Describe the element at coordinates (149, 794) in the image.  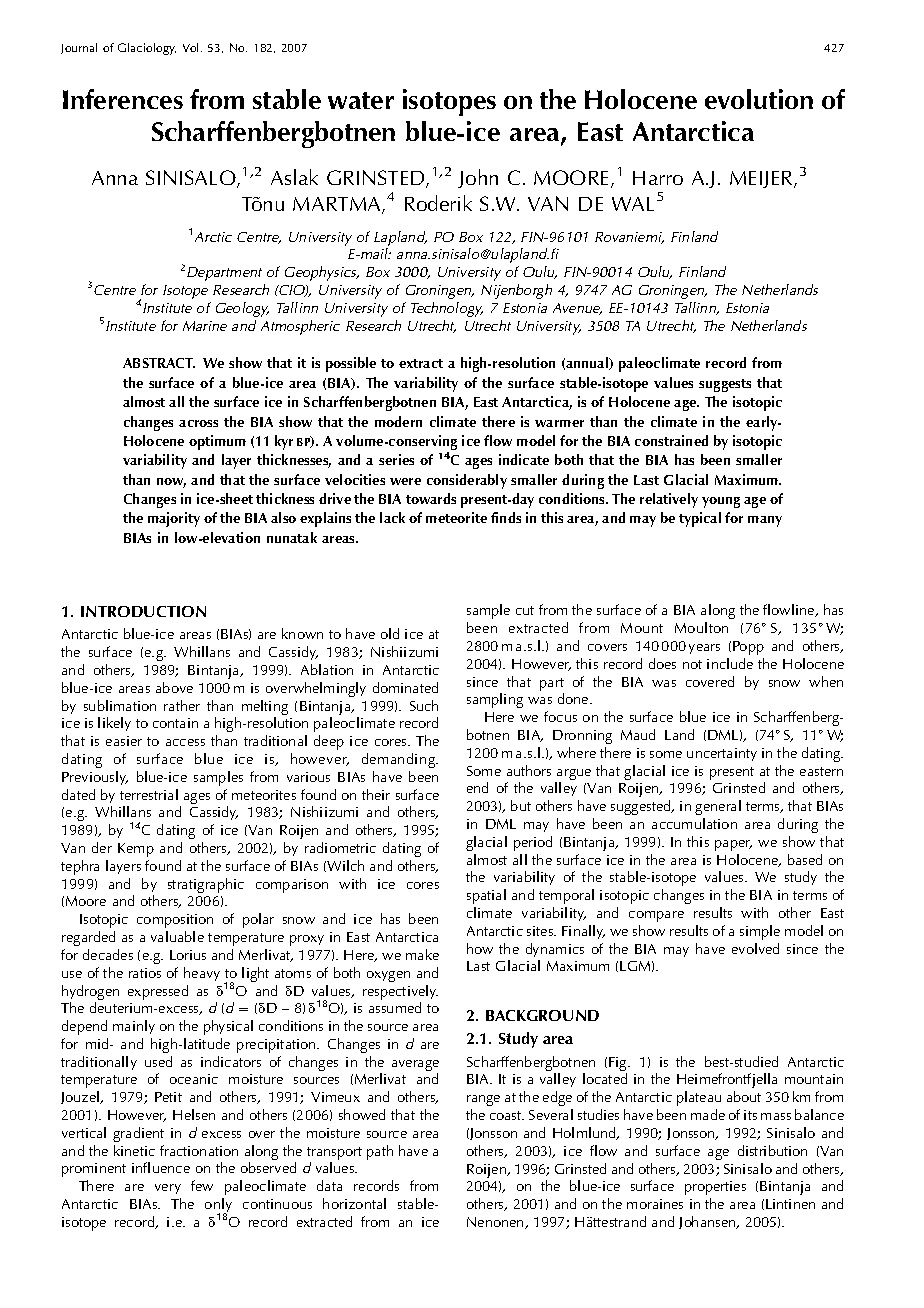
I see `terrestrial` at that location.
